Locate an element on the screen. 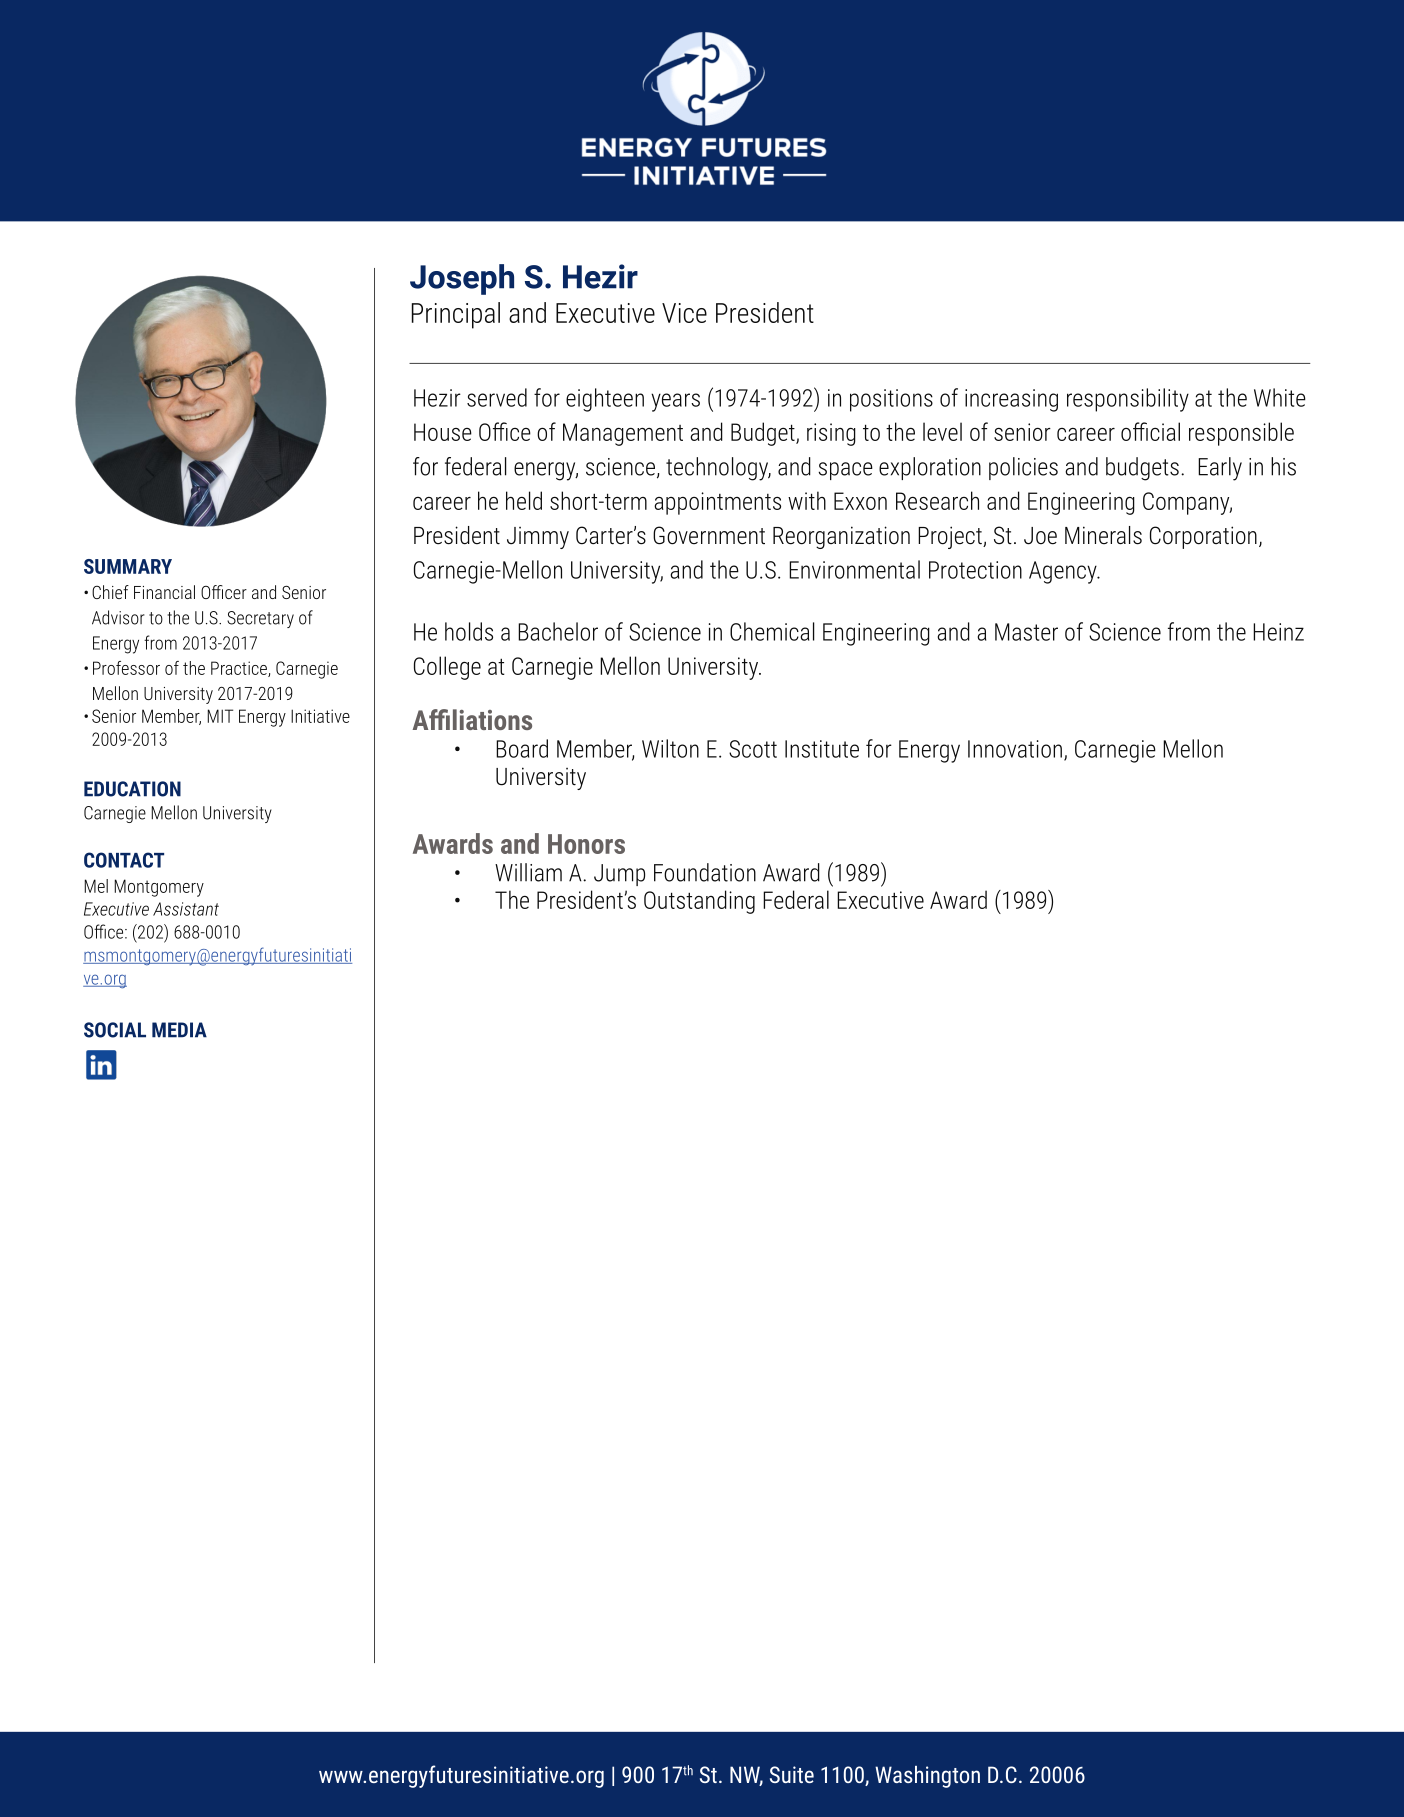 Image resolution: width=1404 pixels, height=1817 pixels. responsibility is located at coordinates (1128, 400).
